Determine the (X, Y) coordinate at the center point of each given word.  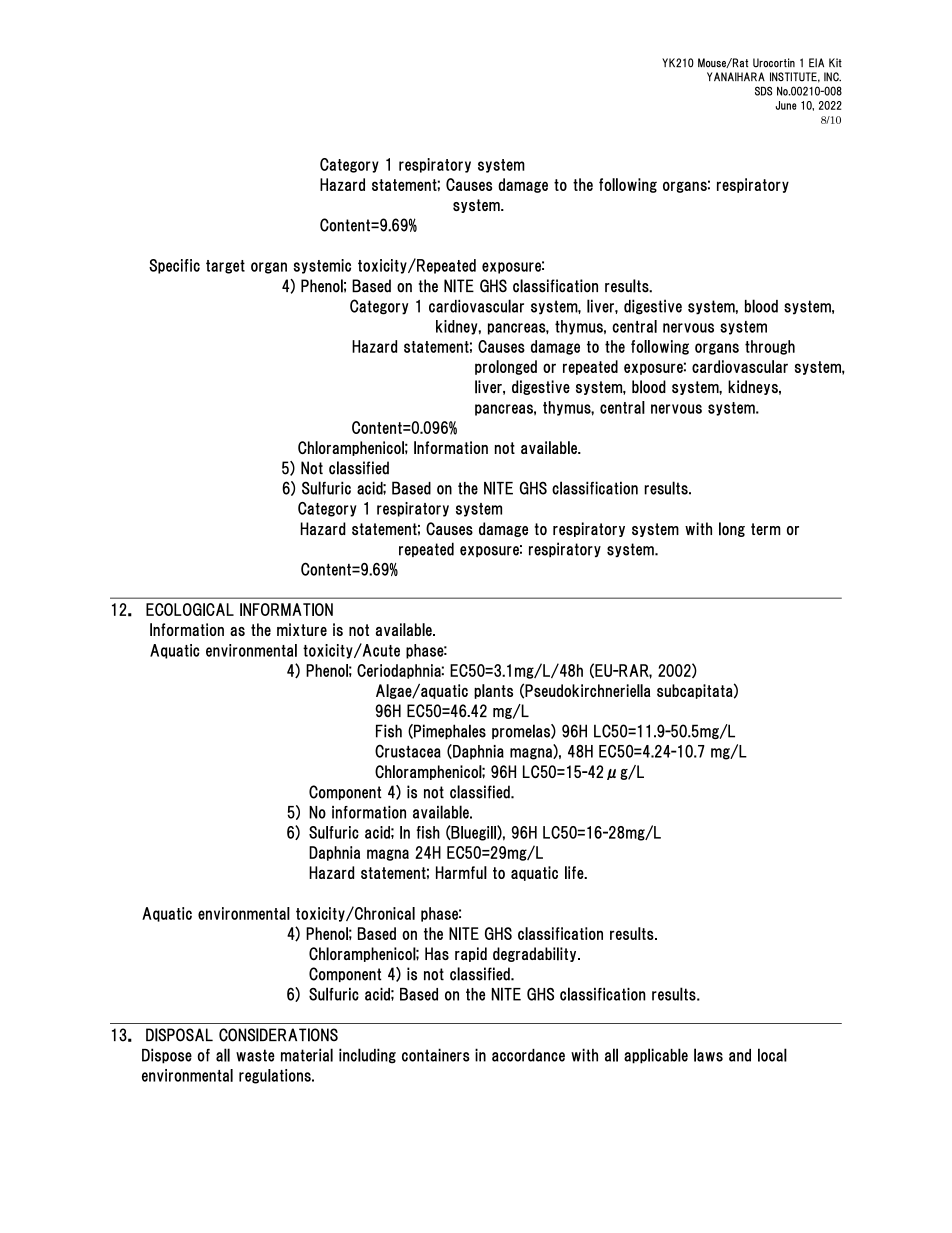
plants (493, 691)
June (786, 105)
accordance (528, 1055)
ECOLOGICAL (190, 609)
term (766, 529)
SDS (763, 91)
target (225, 267)
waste (255, 1055)
